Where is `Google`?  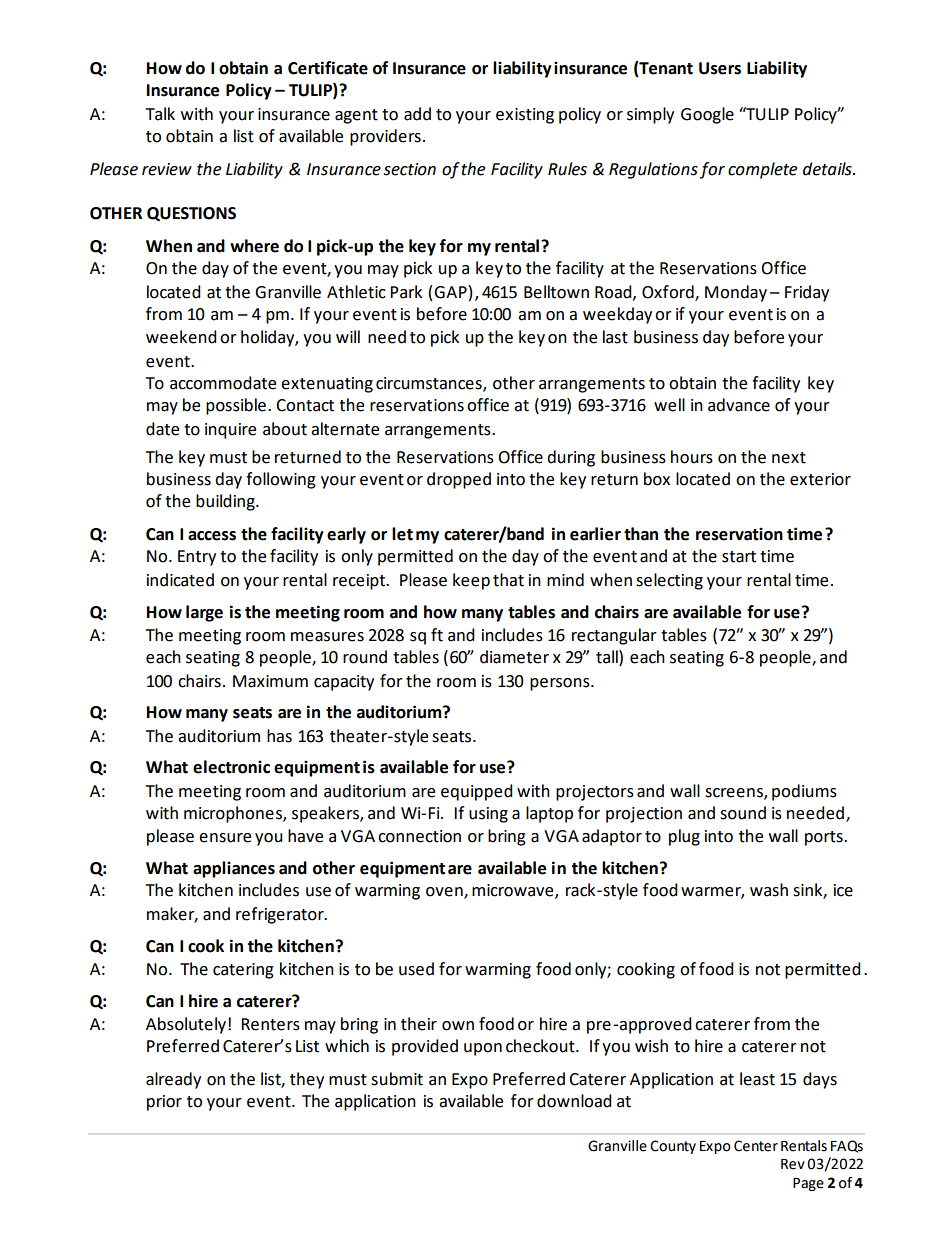 Google is located at coordinates (707, 115).
